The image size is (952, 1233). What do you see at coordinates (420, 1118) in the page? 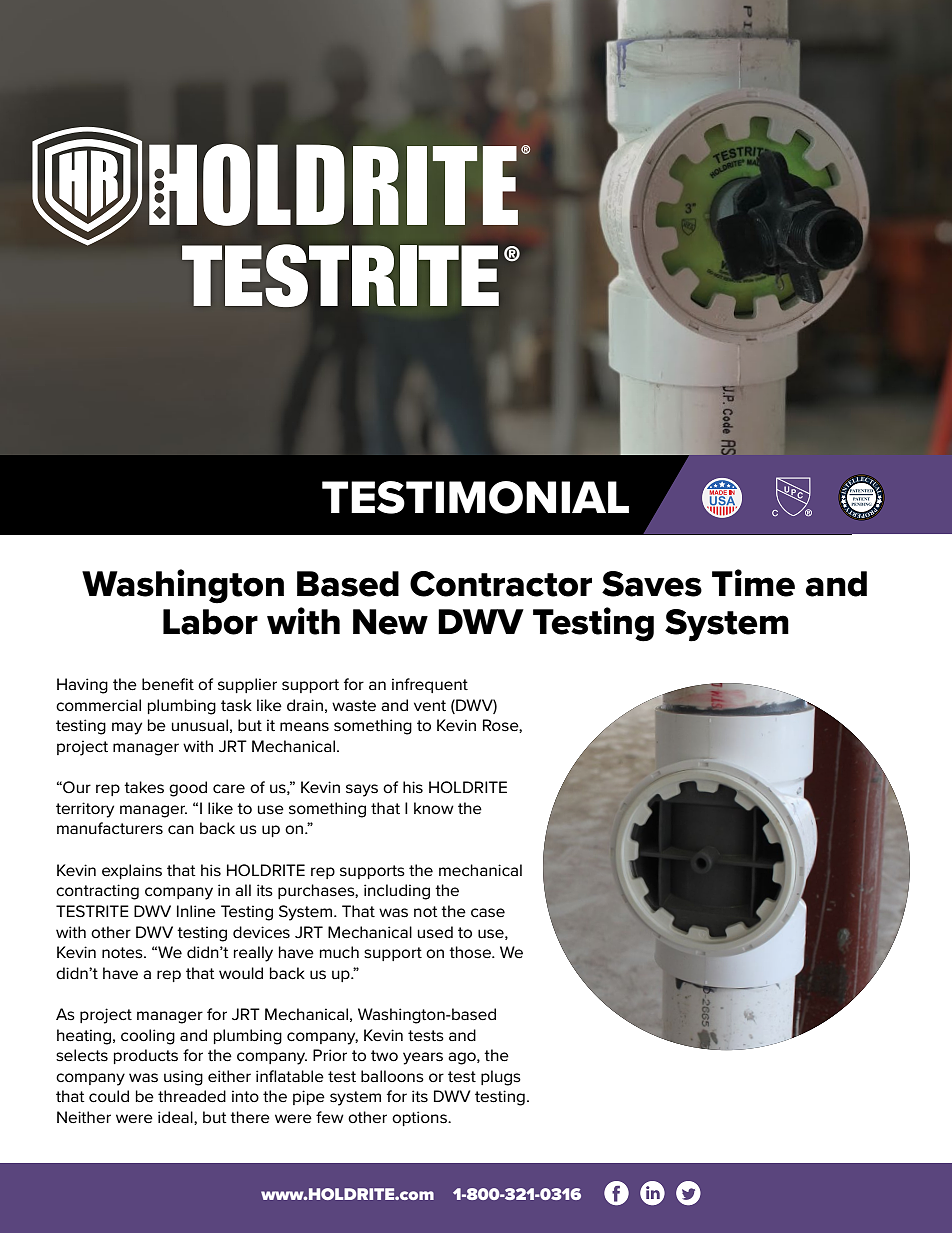
I see `options` at bounding box center [420, 1118].
